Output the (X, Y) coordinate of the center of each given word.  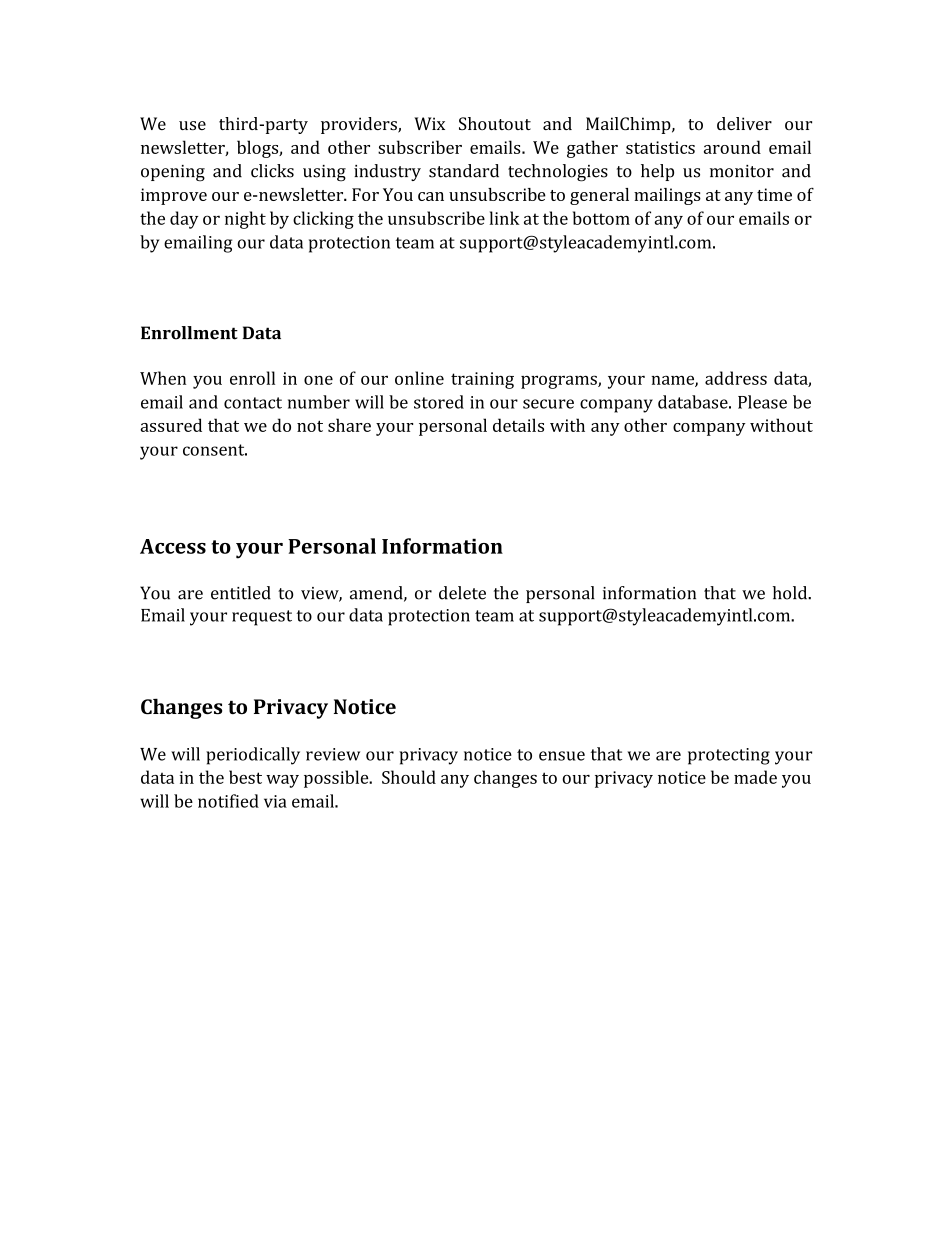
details (518, 425)
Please (762, 402)
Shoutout (495, 123)
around (732, 147)
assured (171, 425)
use (192, 125)
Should (409, 777)
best (245, 777)
